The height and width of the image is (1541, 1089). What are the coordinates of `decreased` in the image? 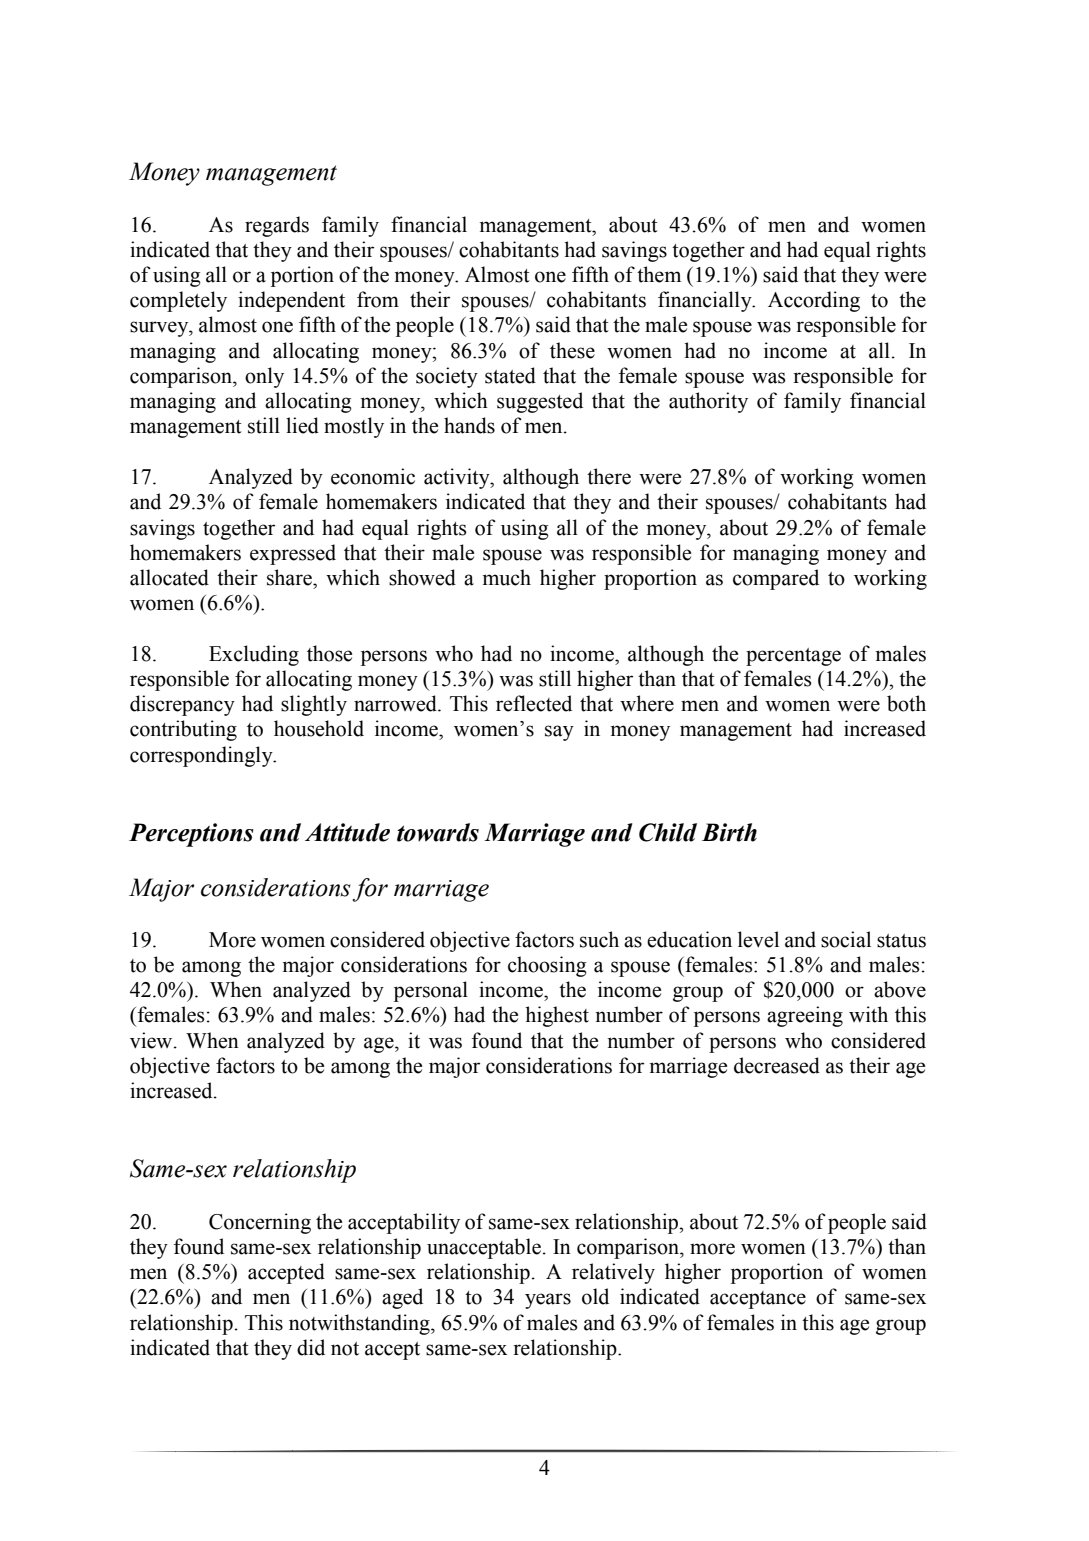 It's located at (777, 1065).
